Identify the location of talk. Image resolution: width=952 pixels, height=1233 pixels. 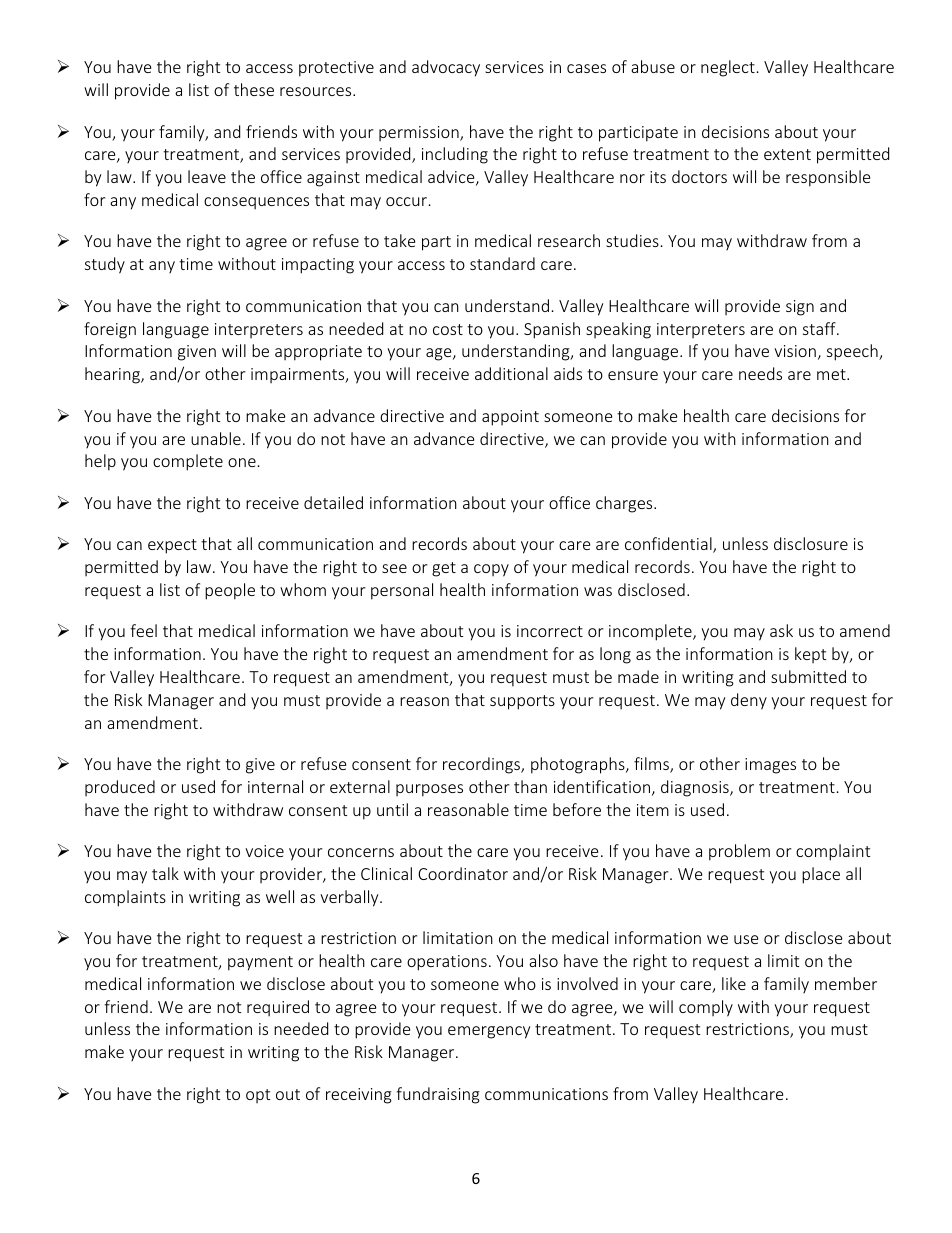
(165, 873).
